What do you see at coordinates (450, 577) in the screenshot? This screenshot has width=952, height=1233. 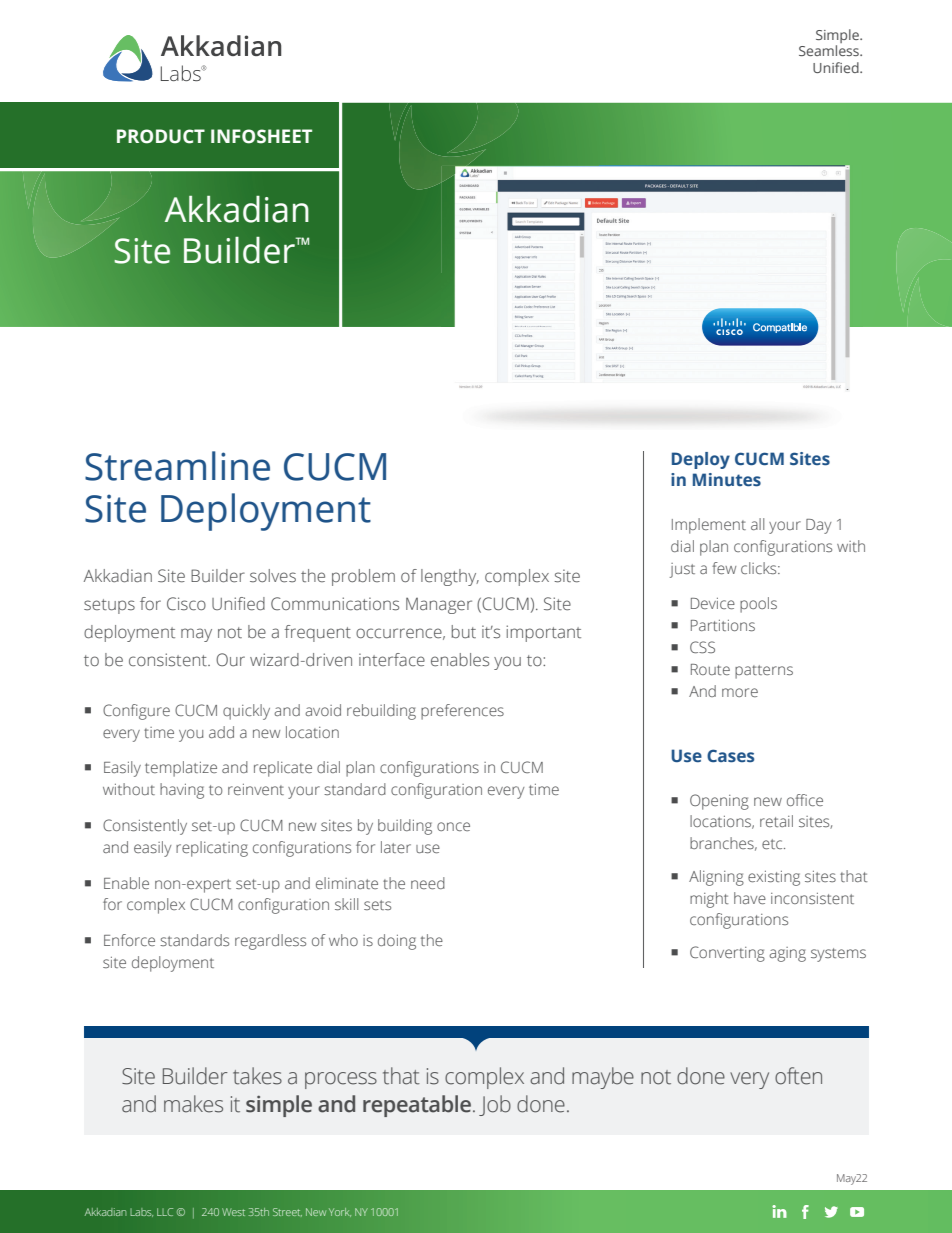 I see `lengthy` at bounding box center [450, 577].
